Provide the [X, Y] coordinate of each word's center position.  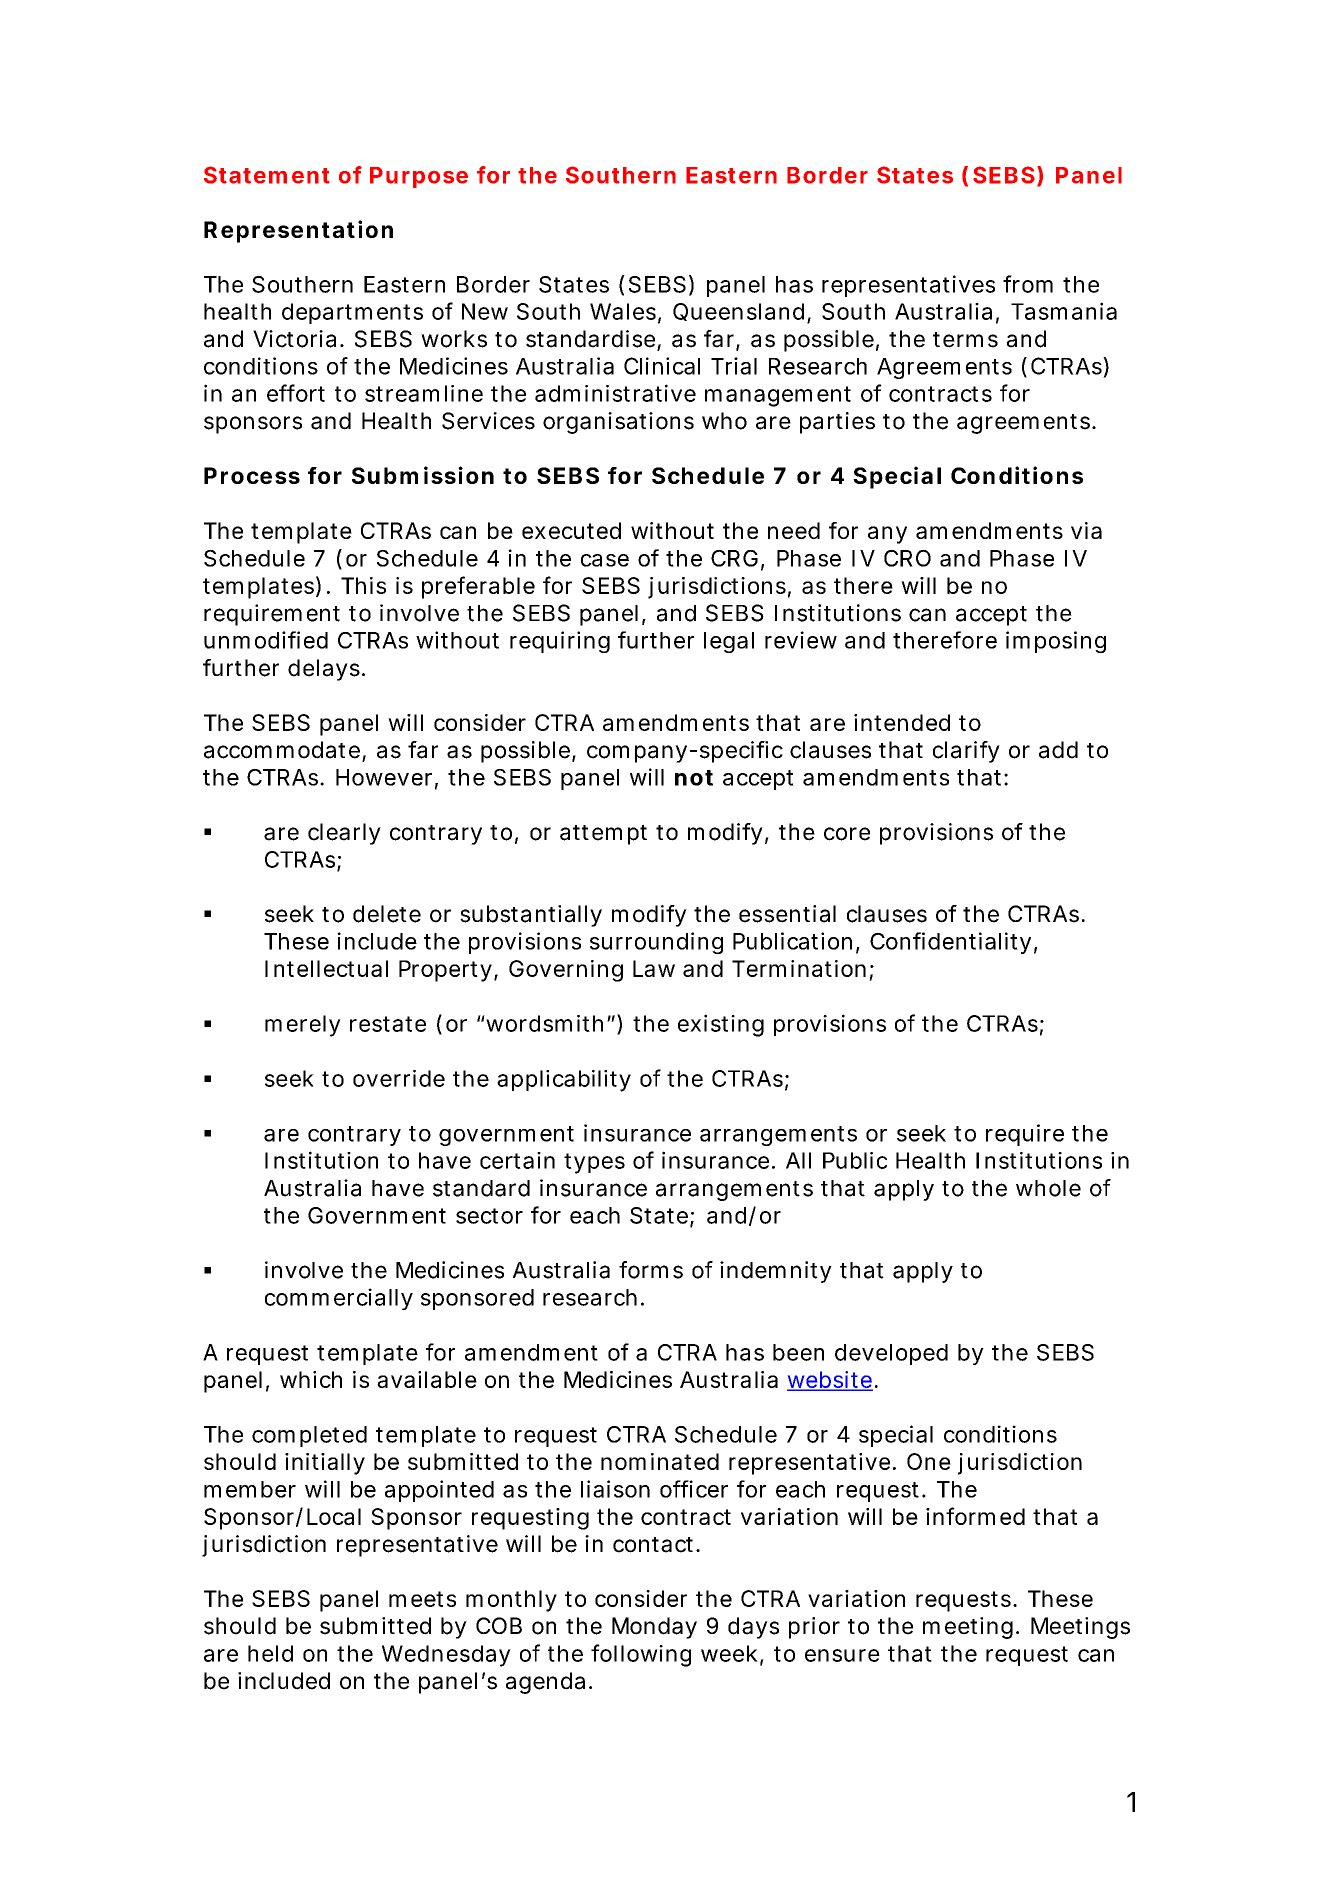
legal [729, 642]
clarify [966, 752]
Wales [624, 312]
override [399, 1078]
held [270, 1653]
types [594, 1163]
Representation [298, 231]
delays [324, 670]
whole [1048, 1188]
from [1028, 284]
